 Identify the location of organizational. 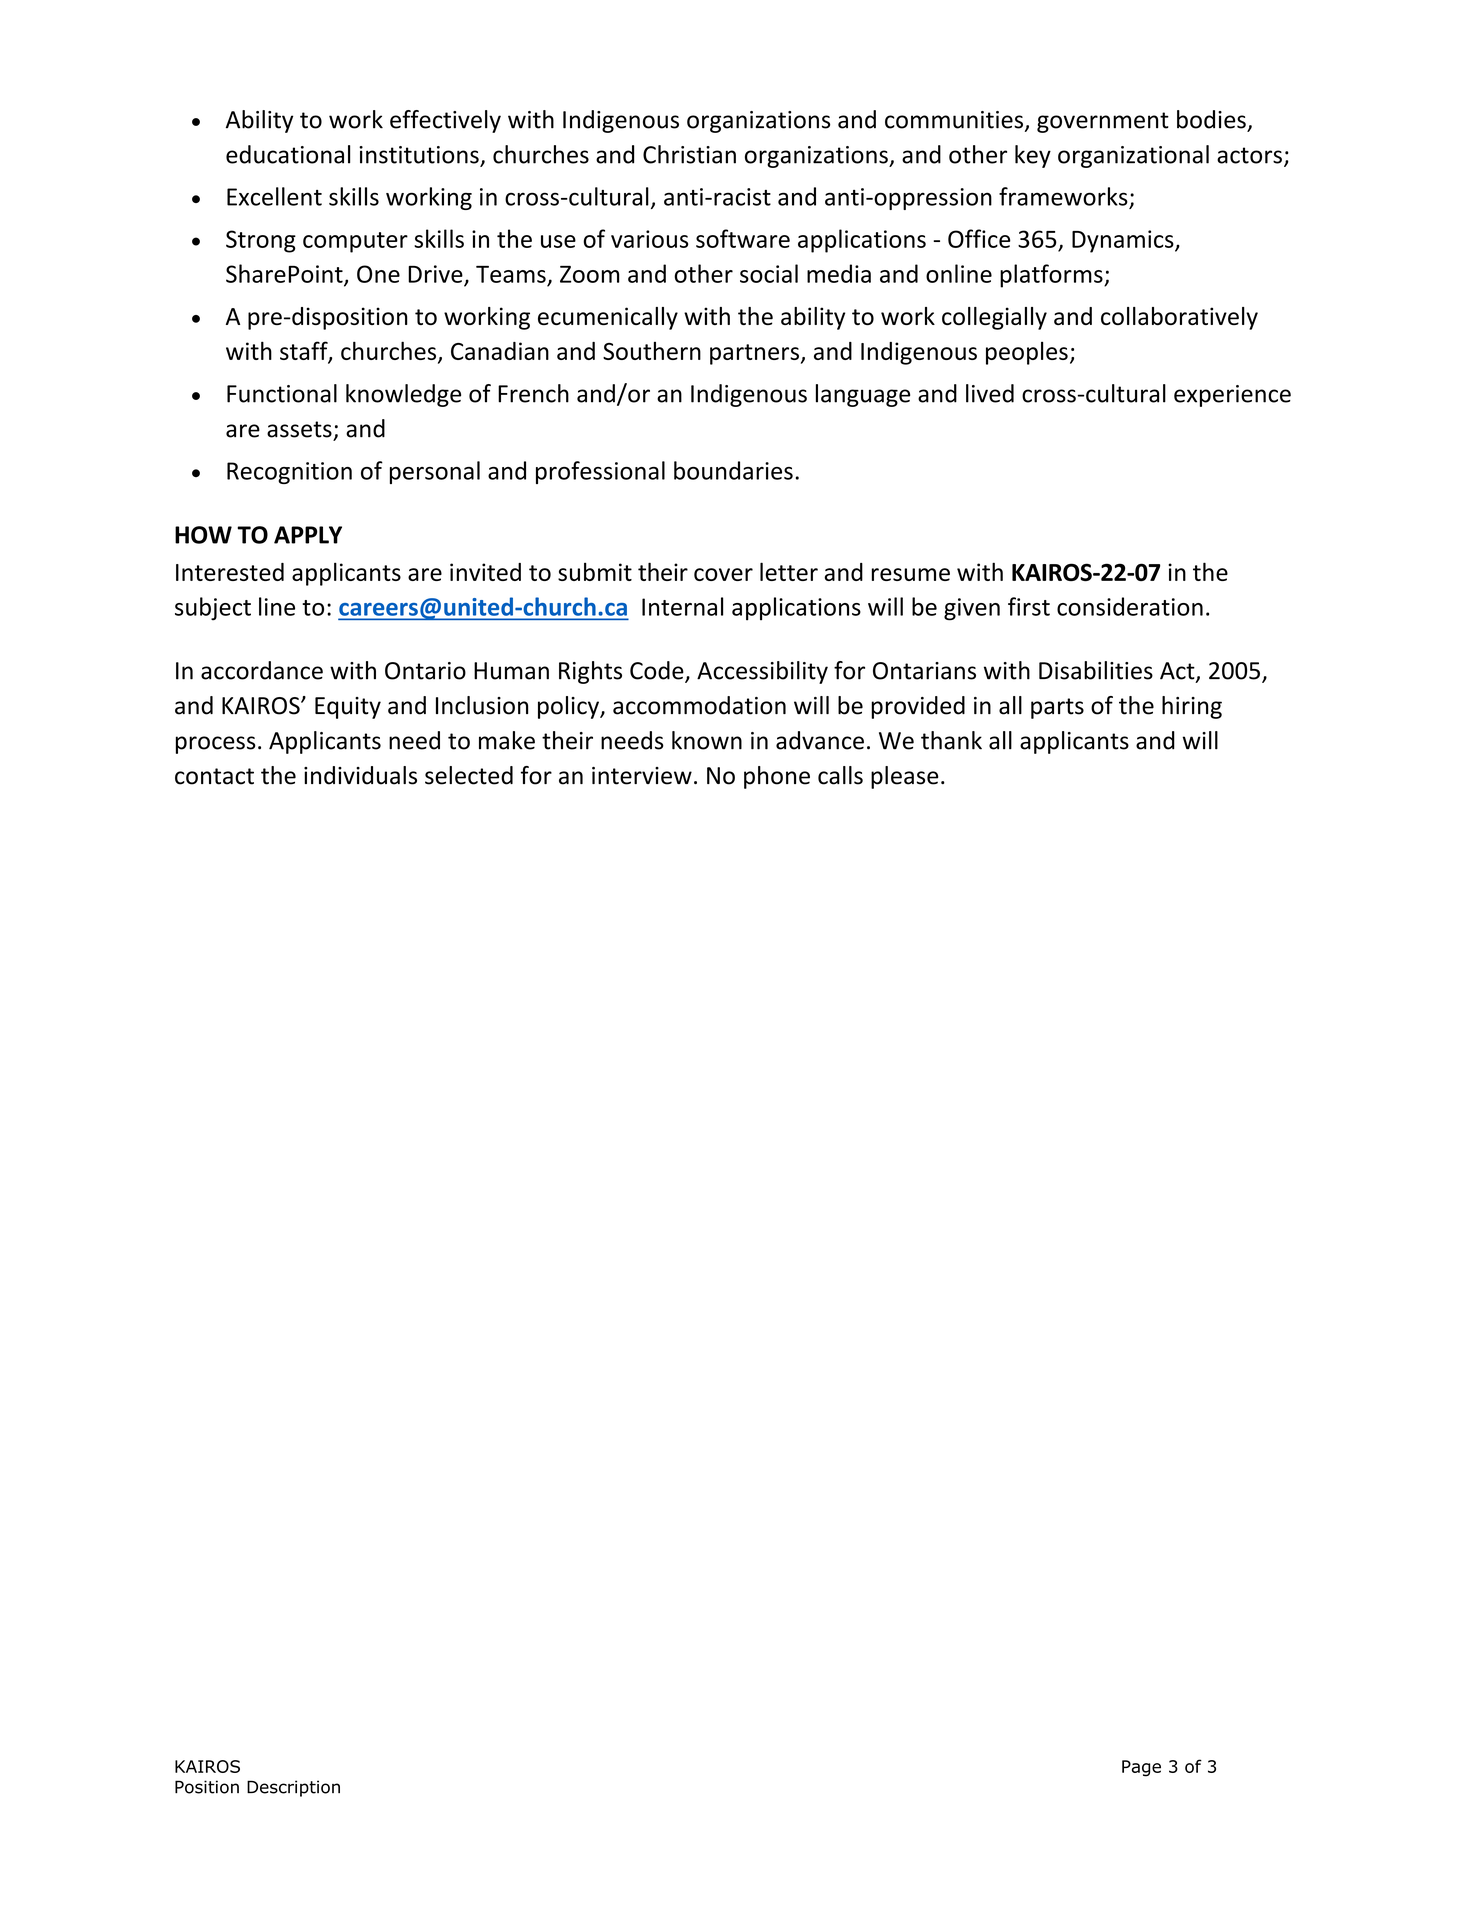
(1133, 156).
